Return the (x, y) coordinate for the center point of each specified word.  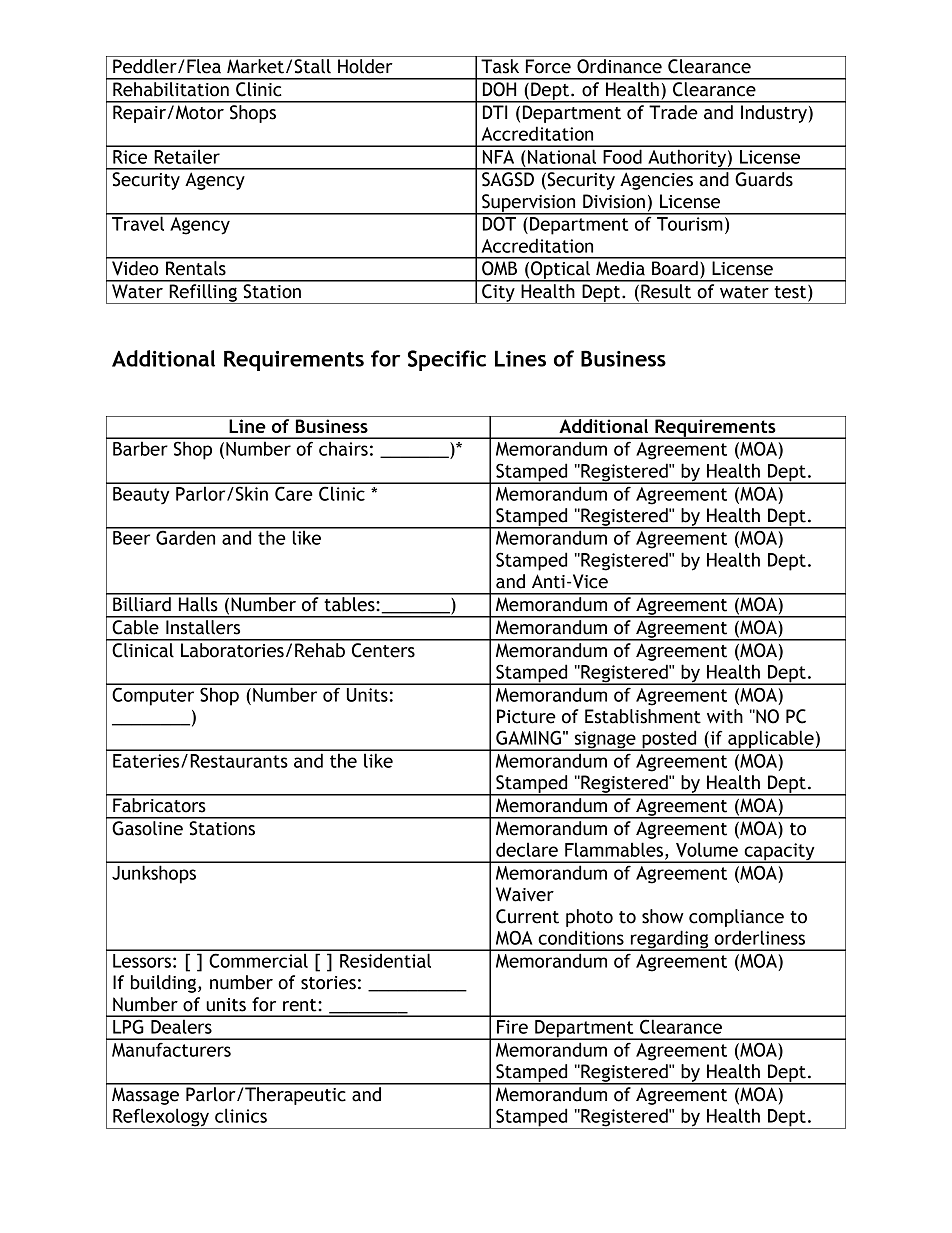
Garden (186, 536)
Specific (447, 360)
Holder (365, 66)
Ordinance (619, 66)
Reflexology (161, 1118)
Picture (526, 716)
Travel (138, 222)
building (165, 984)
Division (614, 201)
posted (669, 740)
